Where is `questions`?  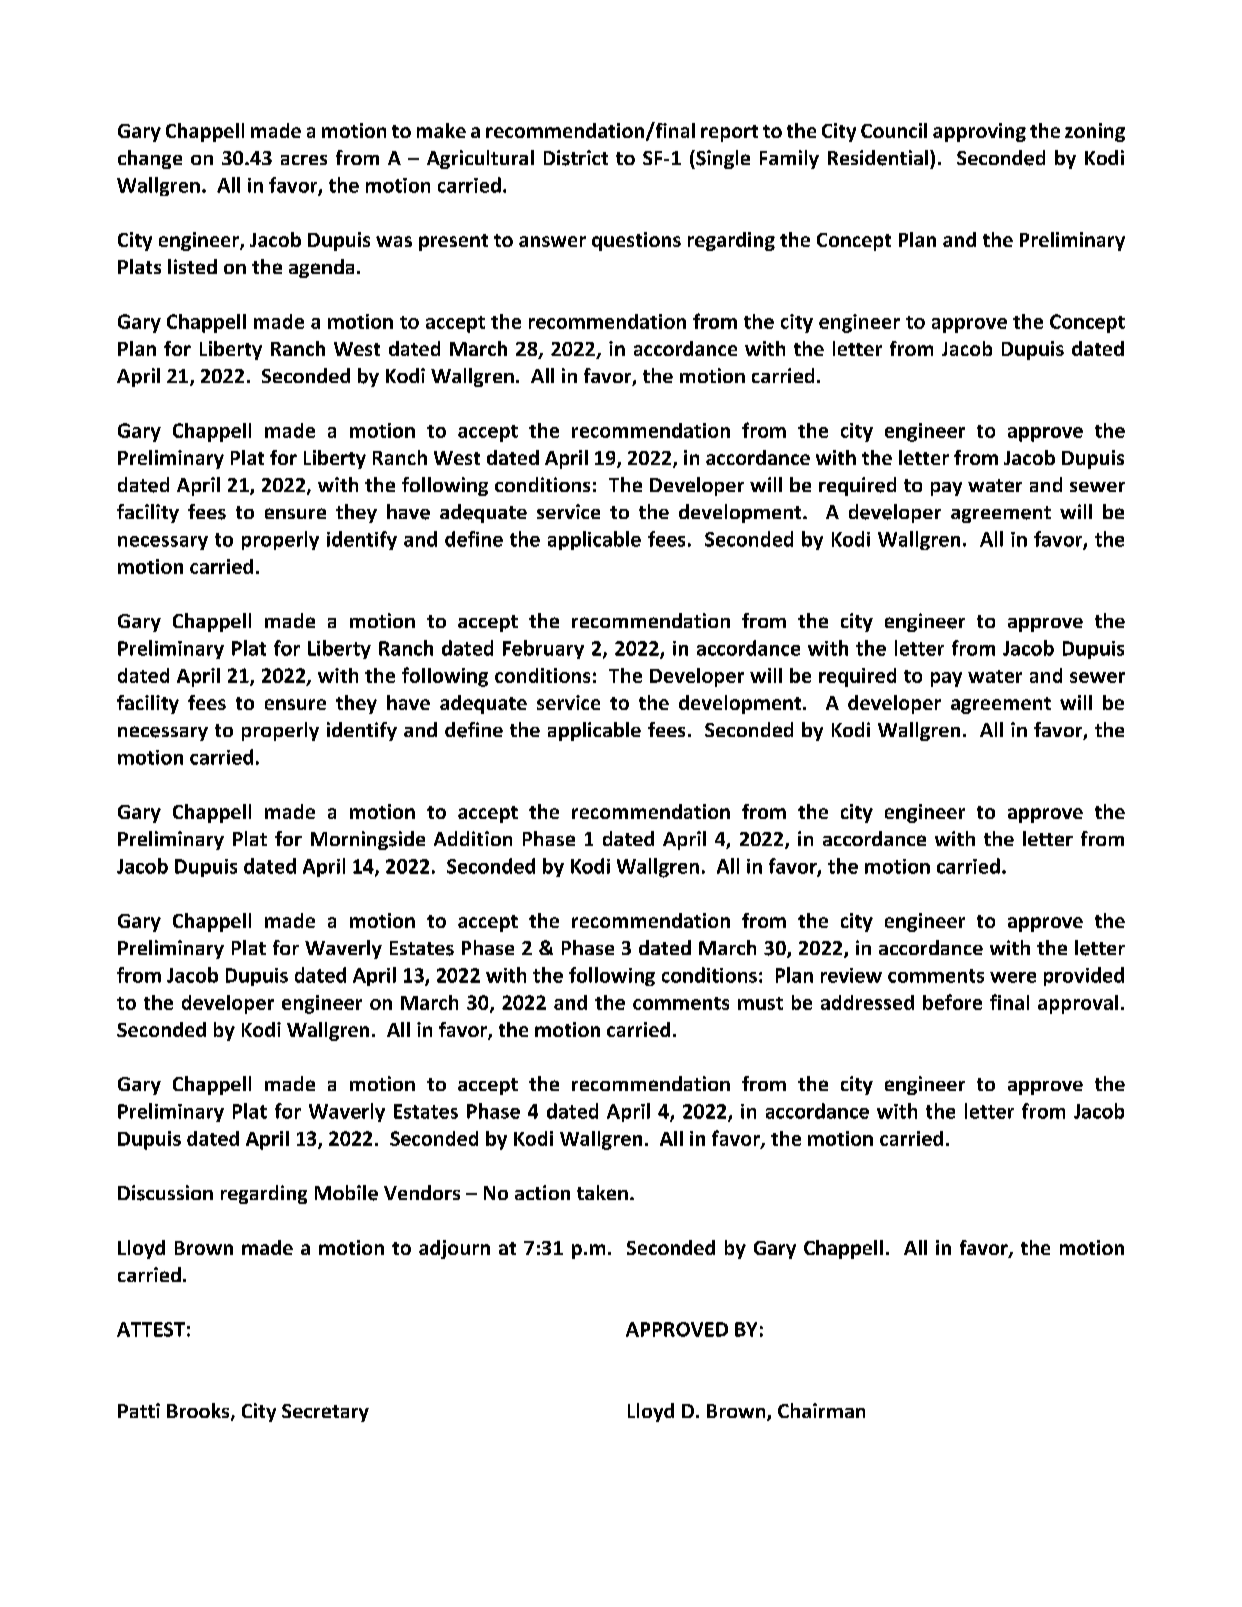
questions is located at coordinates (636, 241).
